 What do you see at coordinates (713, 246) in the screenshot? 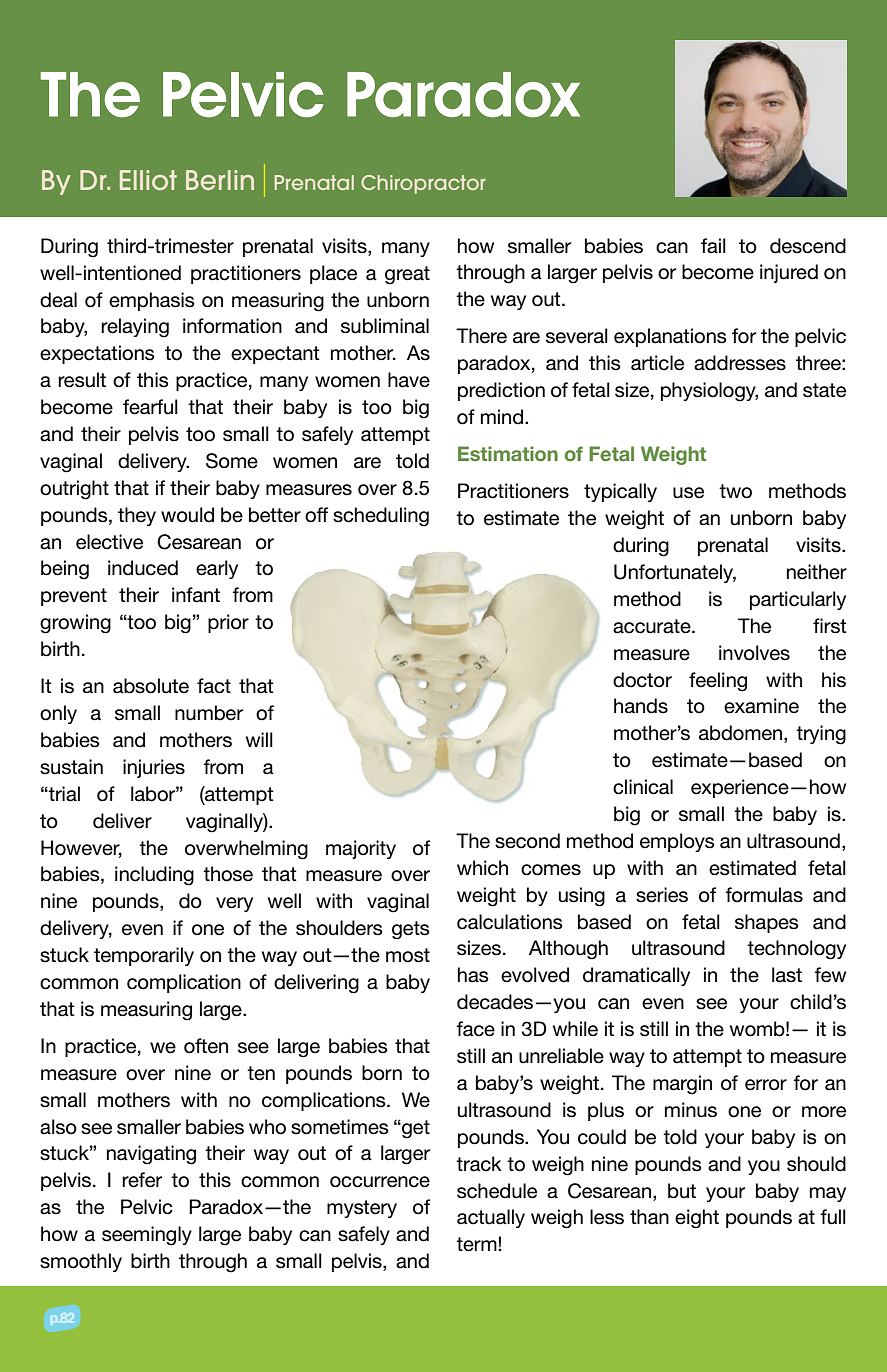
I see `fail` at bounding box center [713, 246].
